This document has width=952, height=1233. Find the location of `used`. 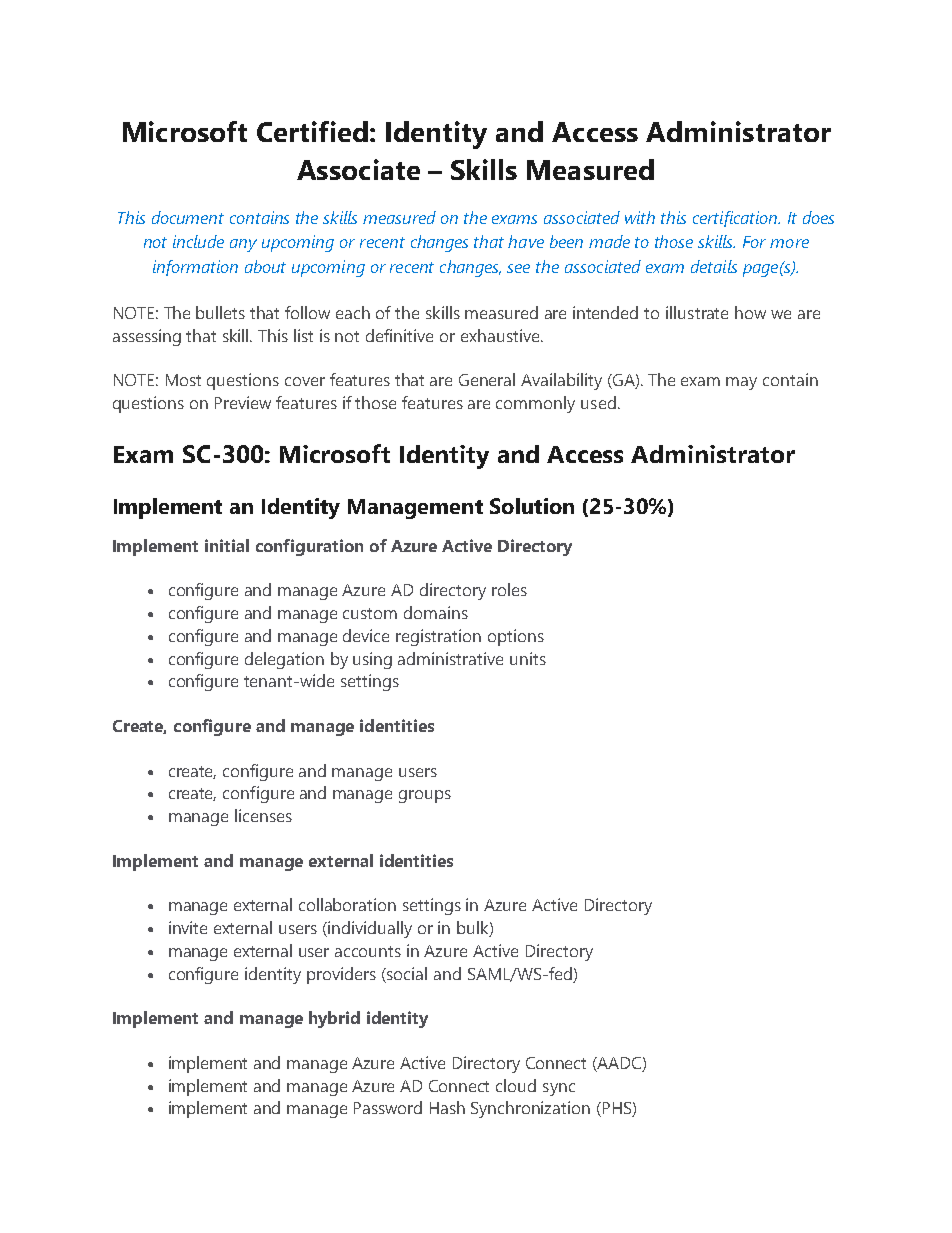

used is located at coordinates (598, 402).
